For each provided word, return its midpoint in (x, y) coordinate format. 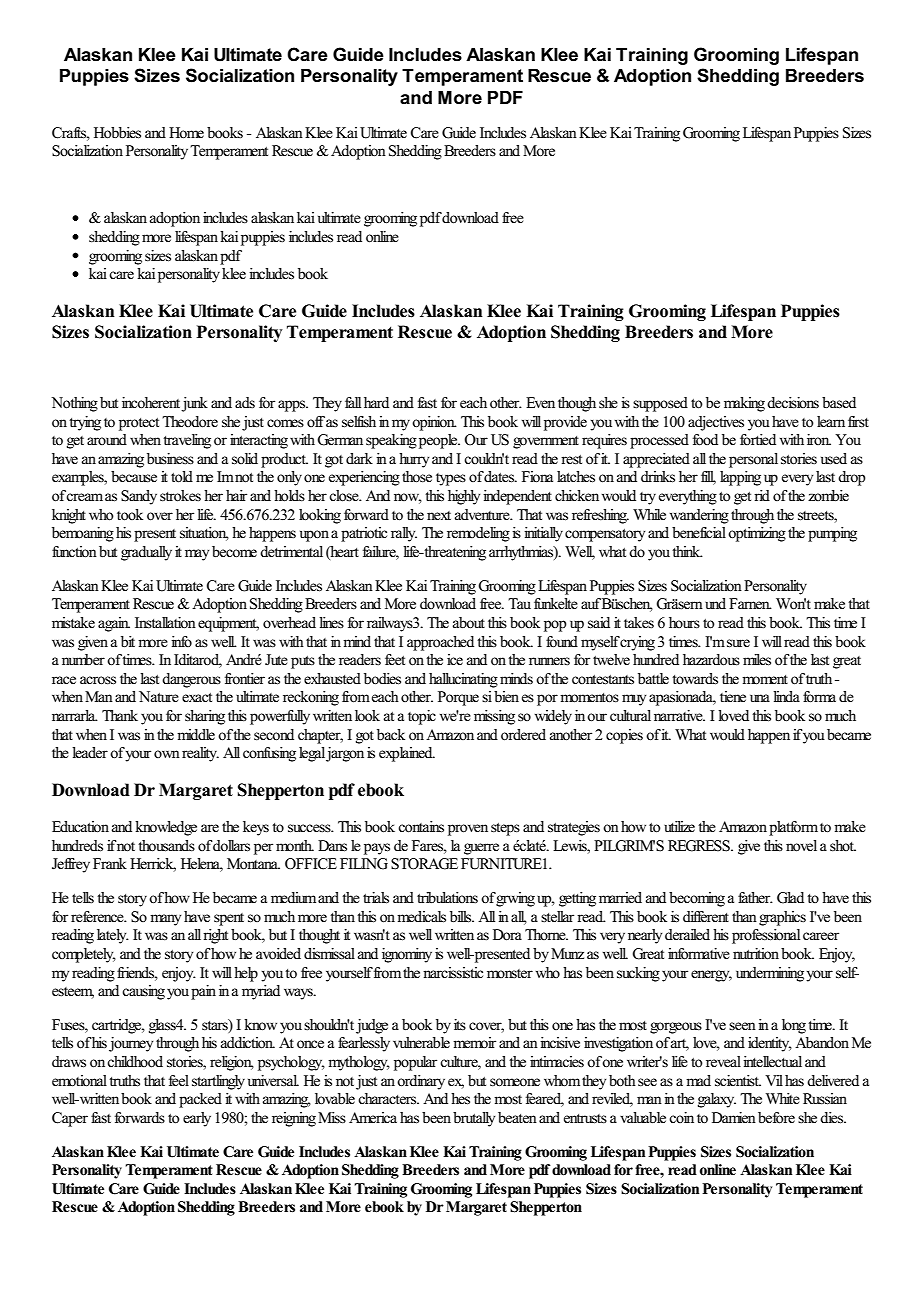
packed (200, 1100)
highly (464, 497)
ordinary (421, 1082)
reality (200, 754)
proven (468, 830)
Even (540, 403)
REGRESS (700, 846)
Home (186, 133)
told (182, 477)
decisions (793, 403)
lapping (740, 478)
